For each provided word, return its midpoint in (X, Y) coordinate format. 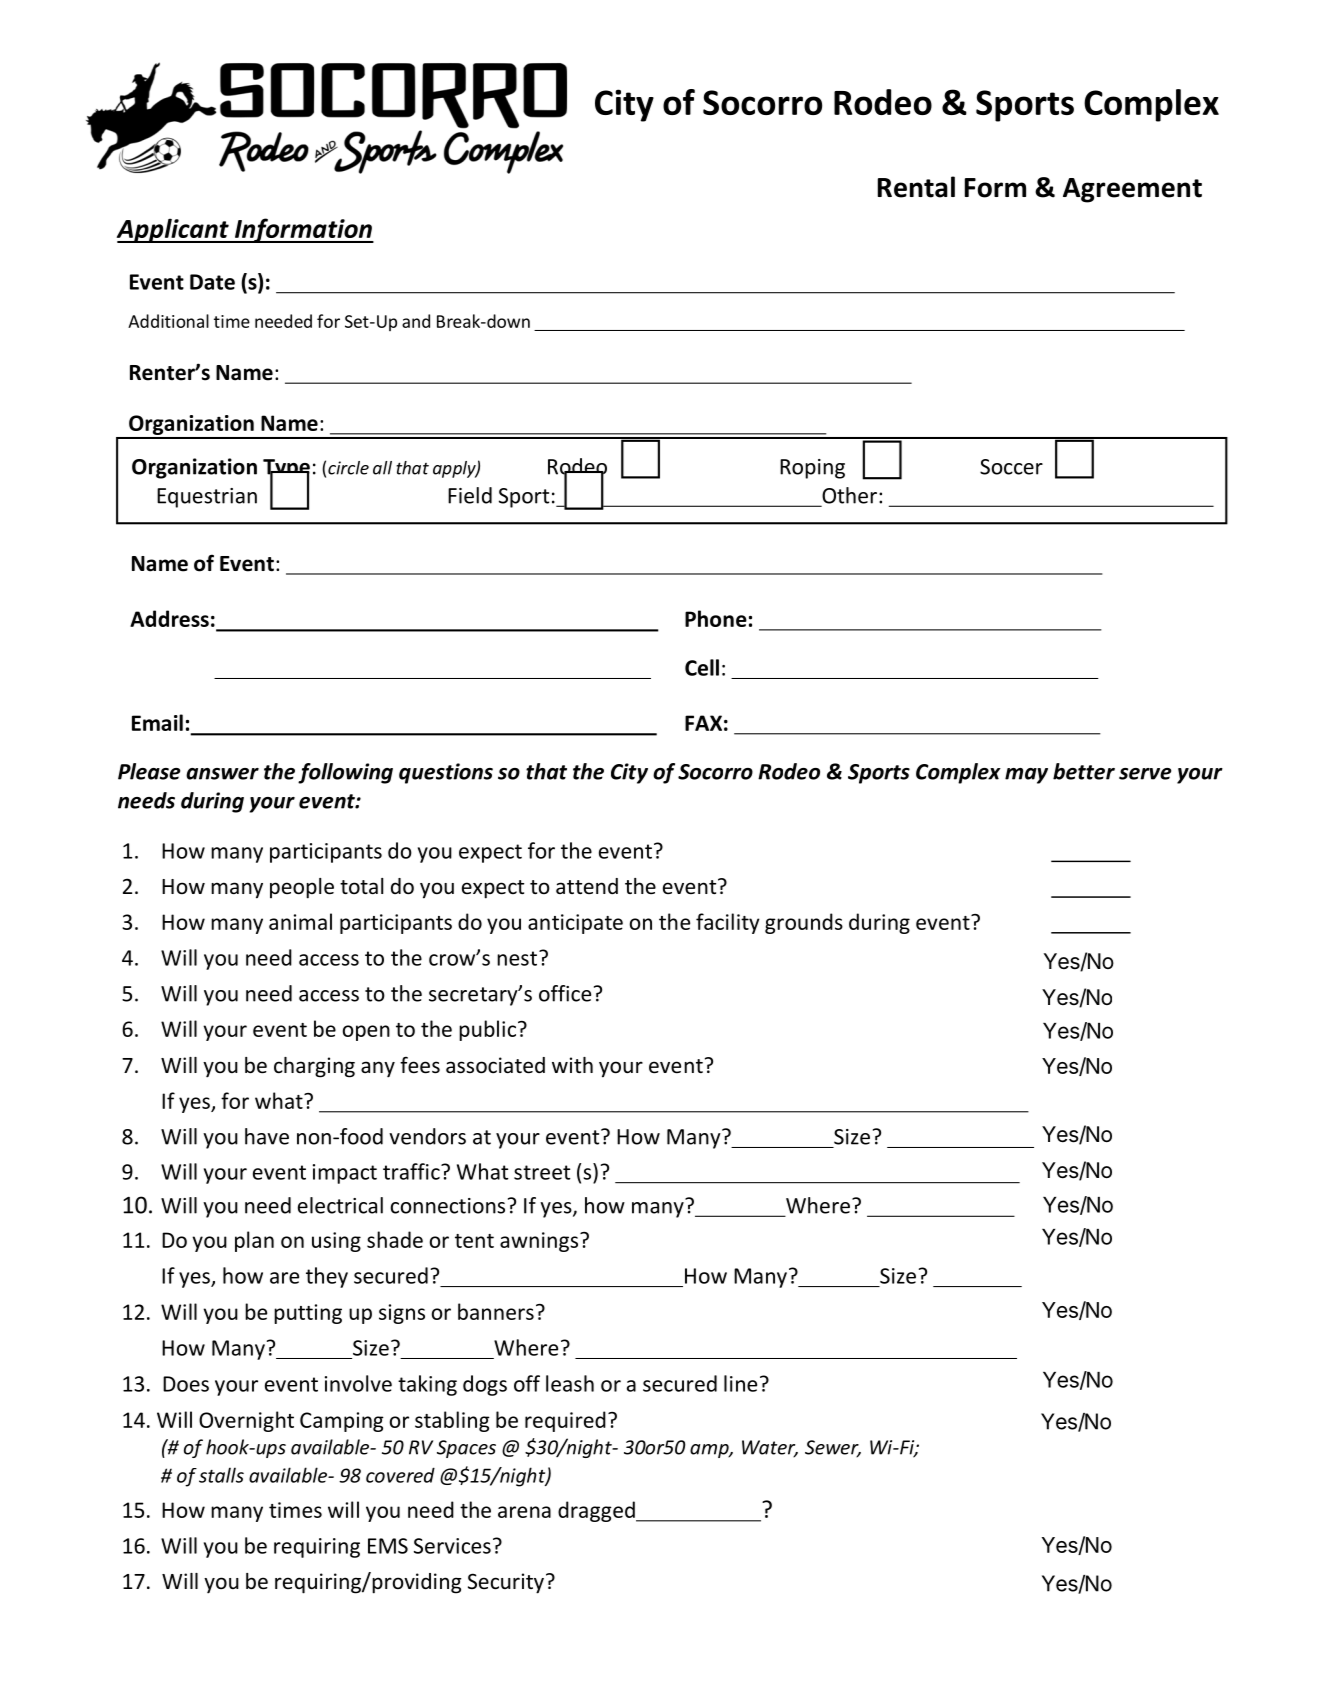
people (302, 888)
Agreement (1132, 190)
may (1026, 776)
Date (212, 282)
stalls (221, 1475)
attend (587, 886)
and (416, 321)
